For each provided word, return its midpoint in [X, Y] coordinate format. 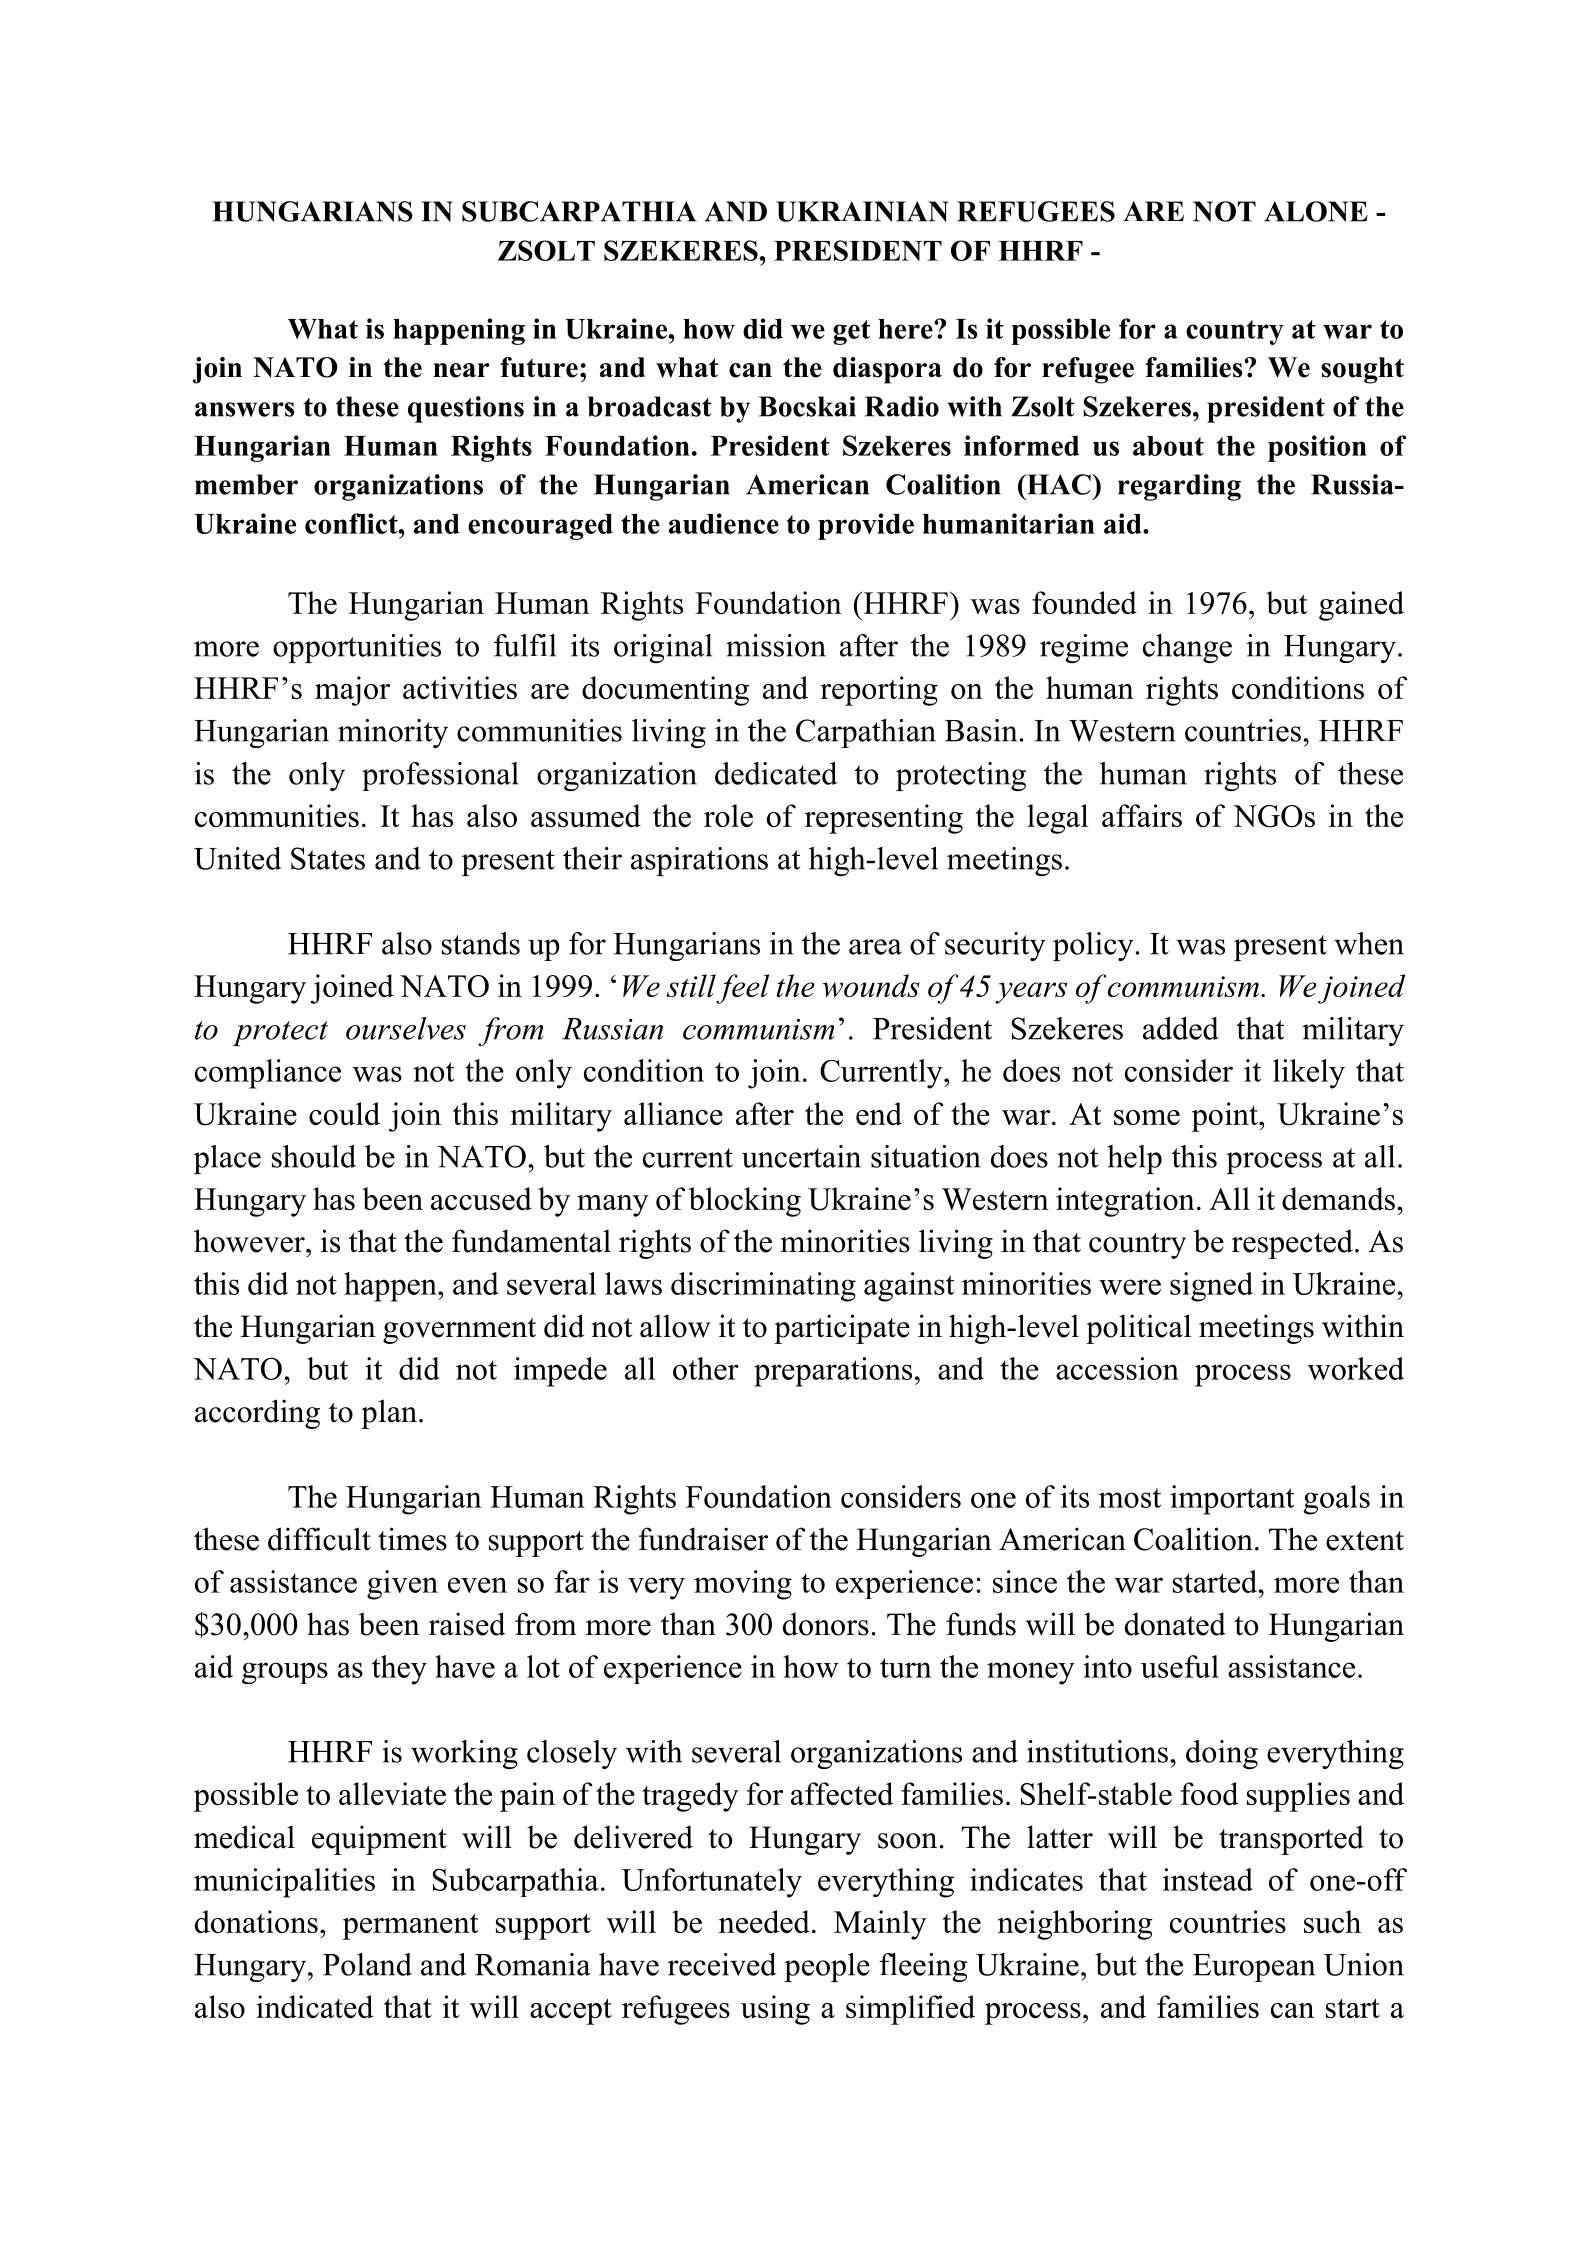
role [728, 815]
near [461, 370]
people [827, 1967]
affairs [1142, 815]
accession [1117, 1368]
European [1254, 1968]
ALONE [1316, 211]
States [328, 858]
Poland [367, 1964]
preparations [833, 1372]
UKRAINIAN [862, 211]
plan [389, 1414]
